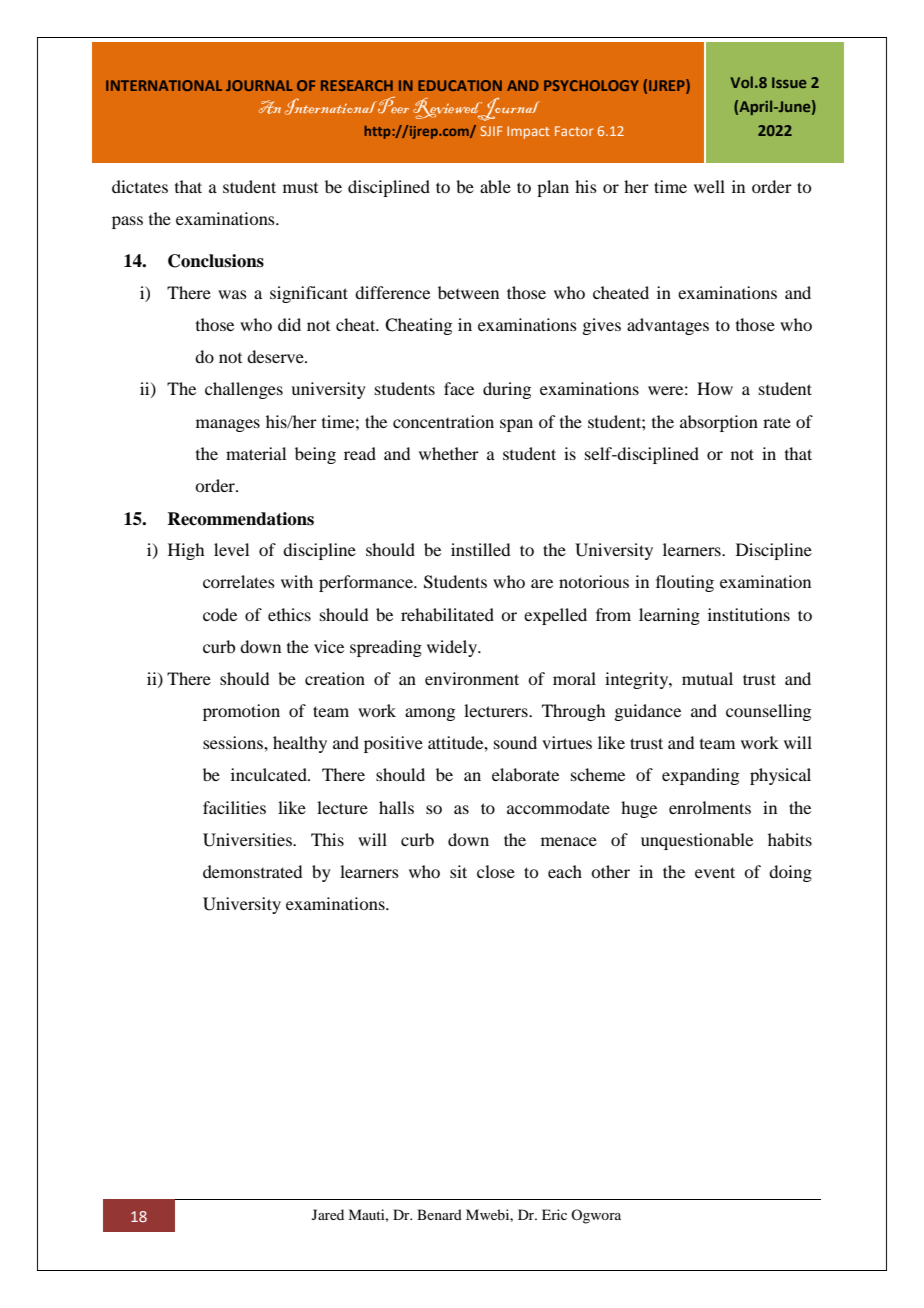 The width and height of the page is (924, 1308). What do you see at coordinates (709, 186) in the page?
I see `well` at bounding box center [709, 186].
